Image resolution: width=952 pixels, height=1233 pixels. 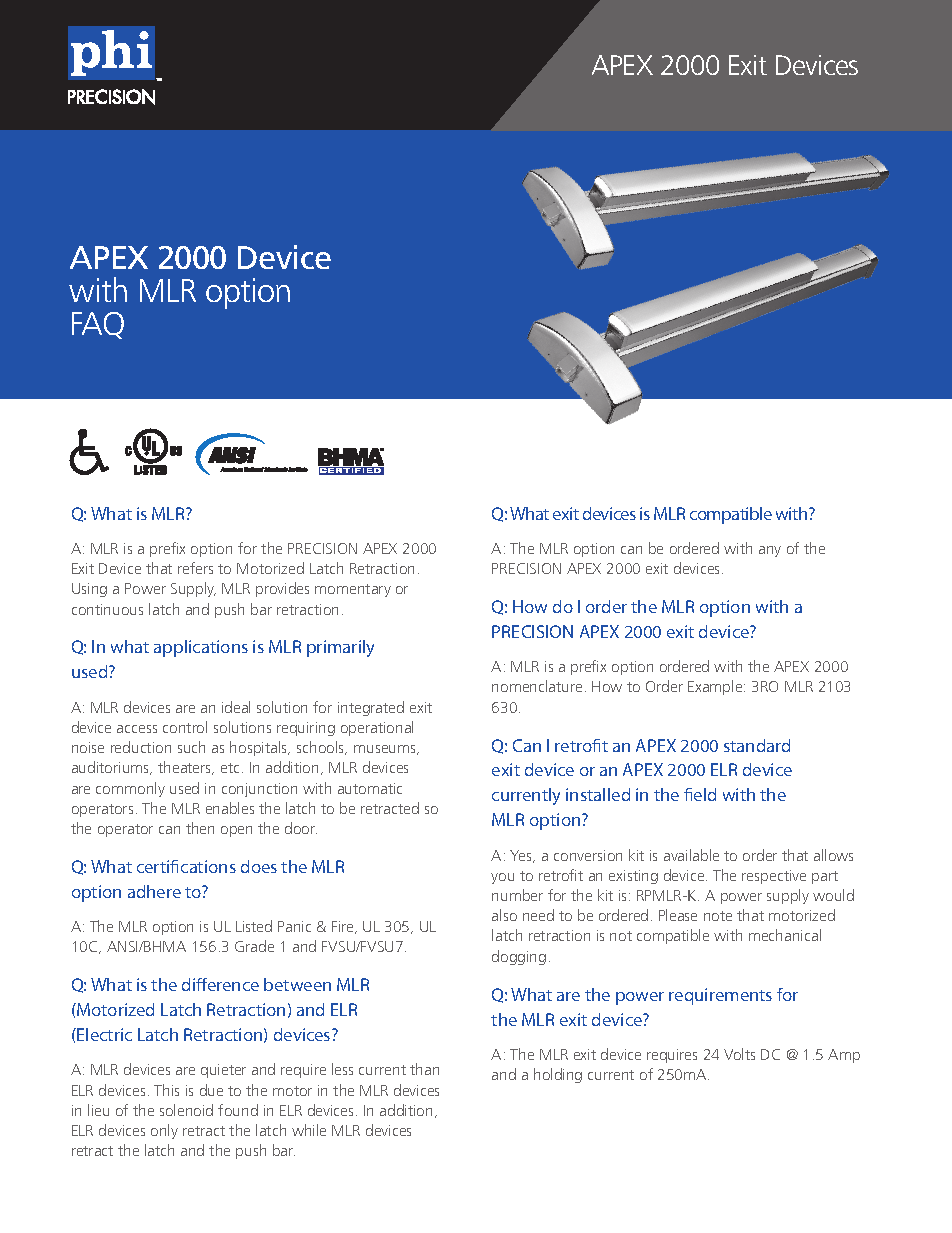 What do you see at coordinates (340, 648) in the screenshot?
I see `primarily` at bounding box center [340, 648].
